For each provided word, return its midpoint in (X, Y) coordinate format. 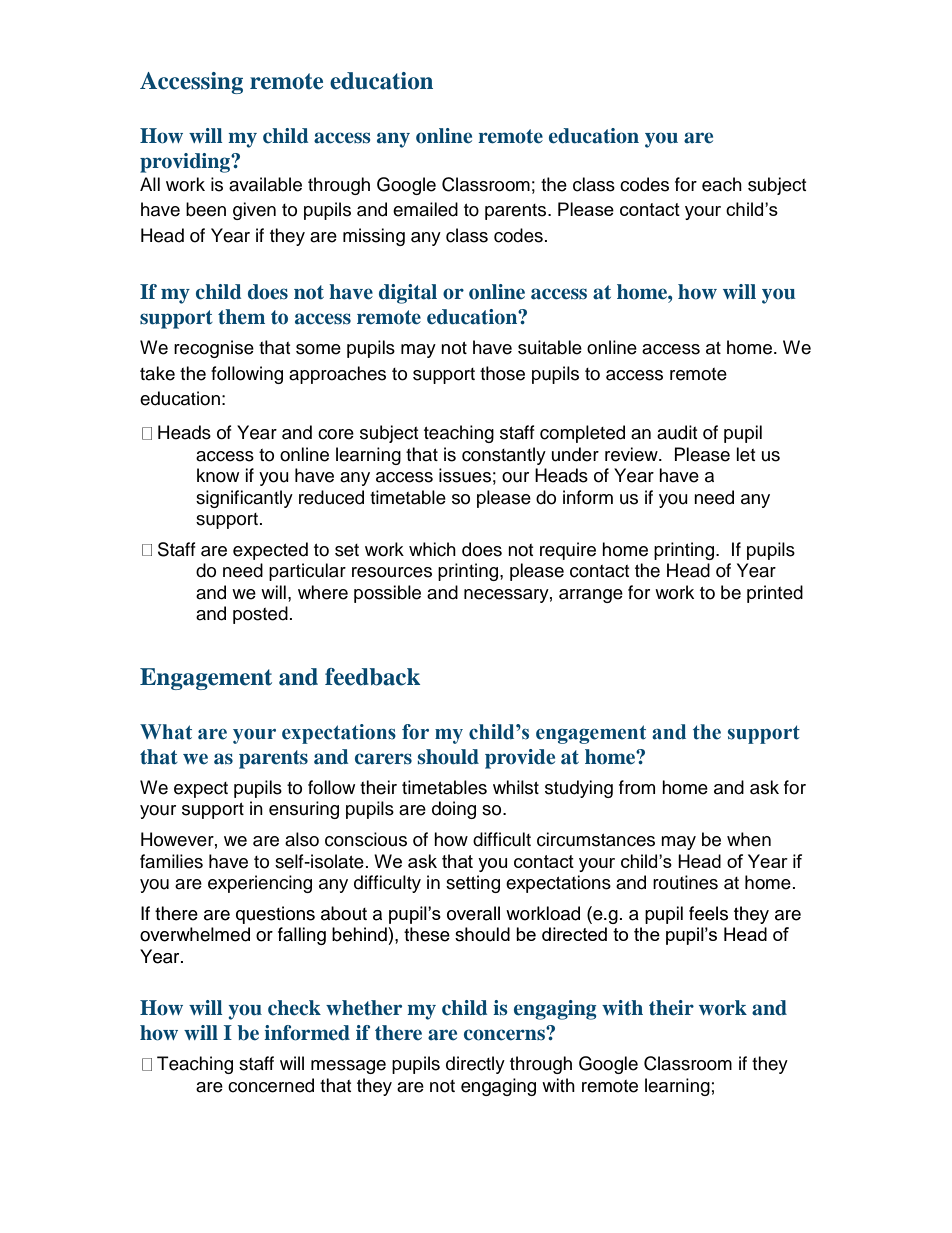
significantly (244, 499)
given (254, 211)
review (632, 454)
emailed (425, 209)
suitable (550, 347)
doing (454, 810)
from (637, 787)
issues (465, 475)
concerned (271, 1085)
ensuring (304, 810)
